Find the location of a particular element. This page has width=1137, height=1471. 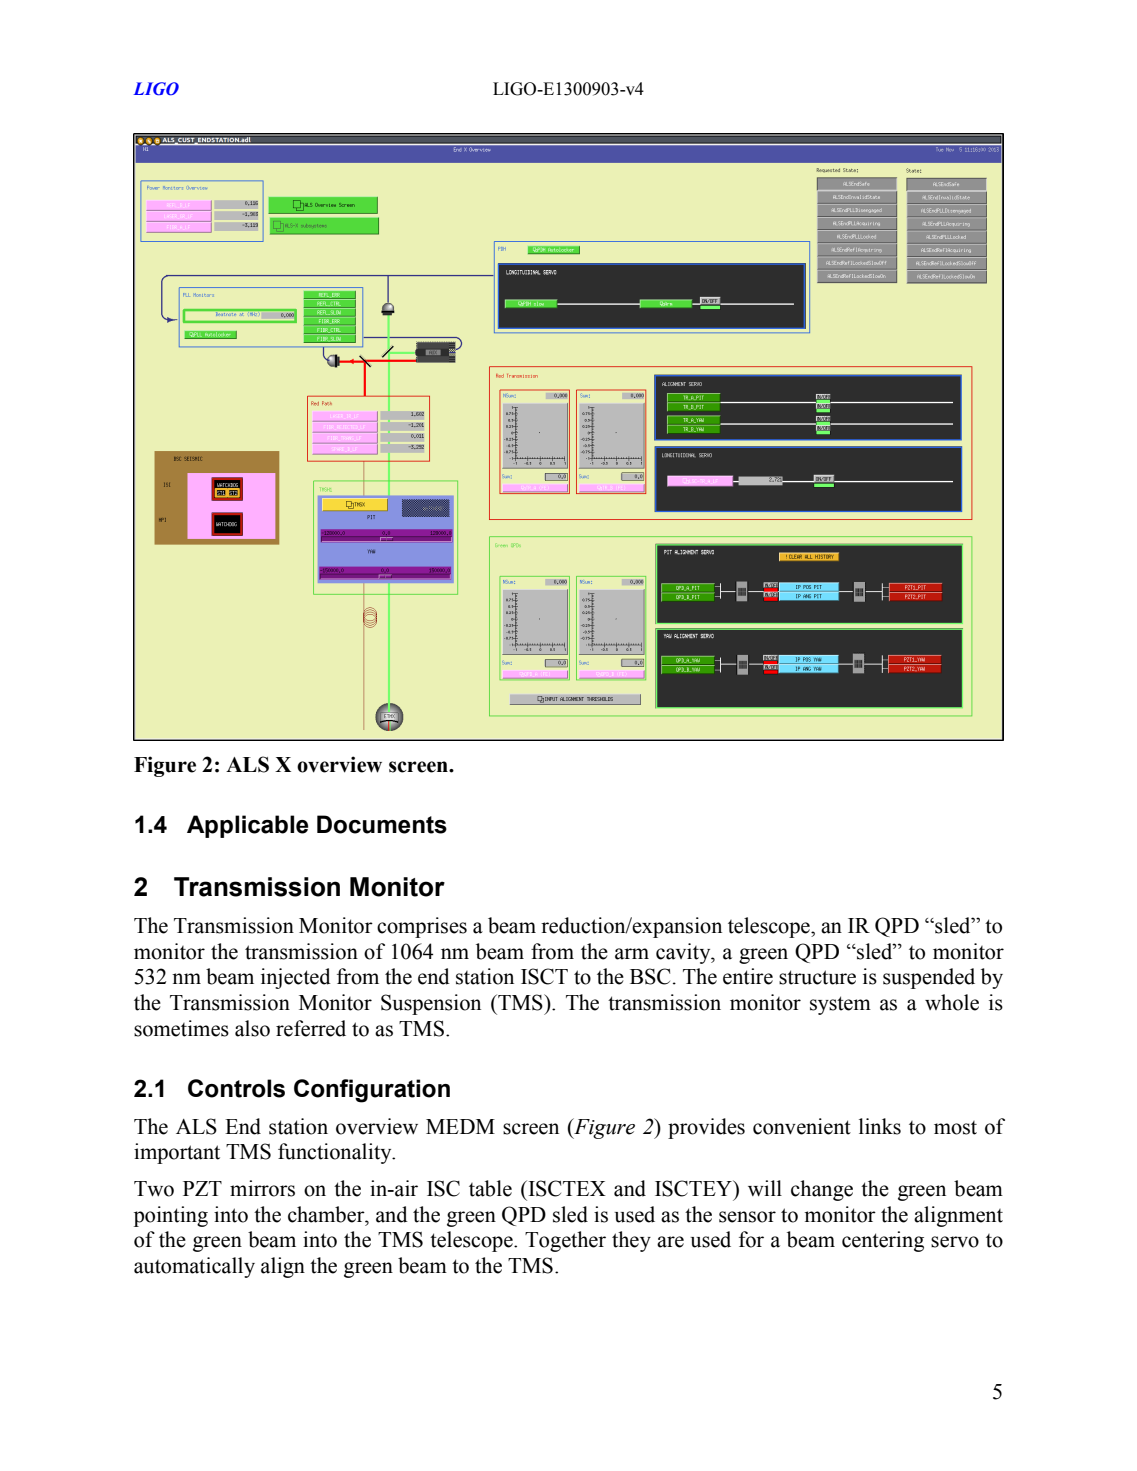

structure is located at coordinates (817, 977).
